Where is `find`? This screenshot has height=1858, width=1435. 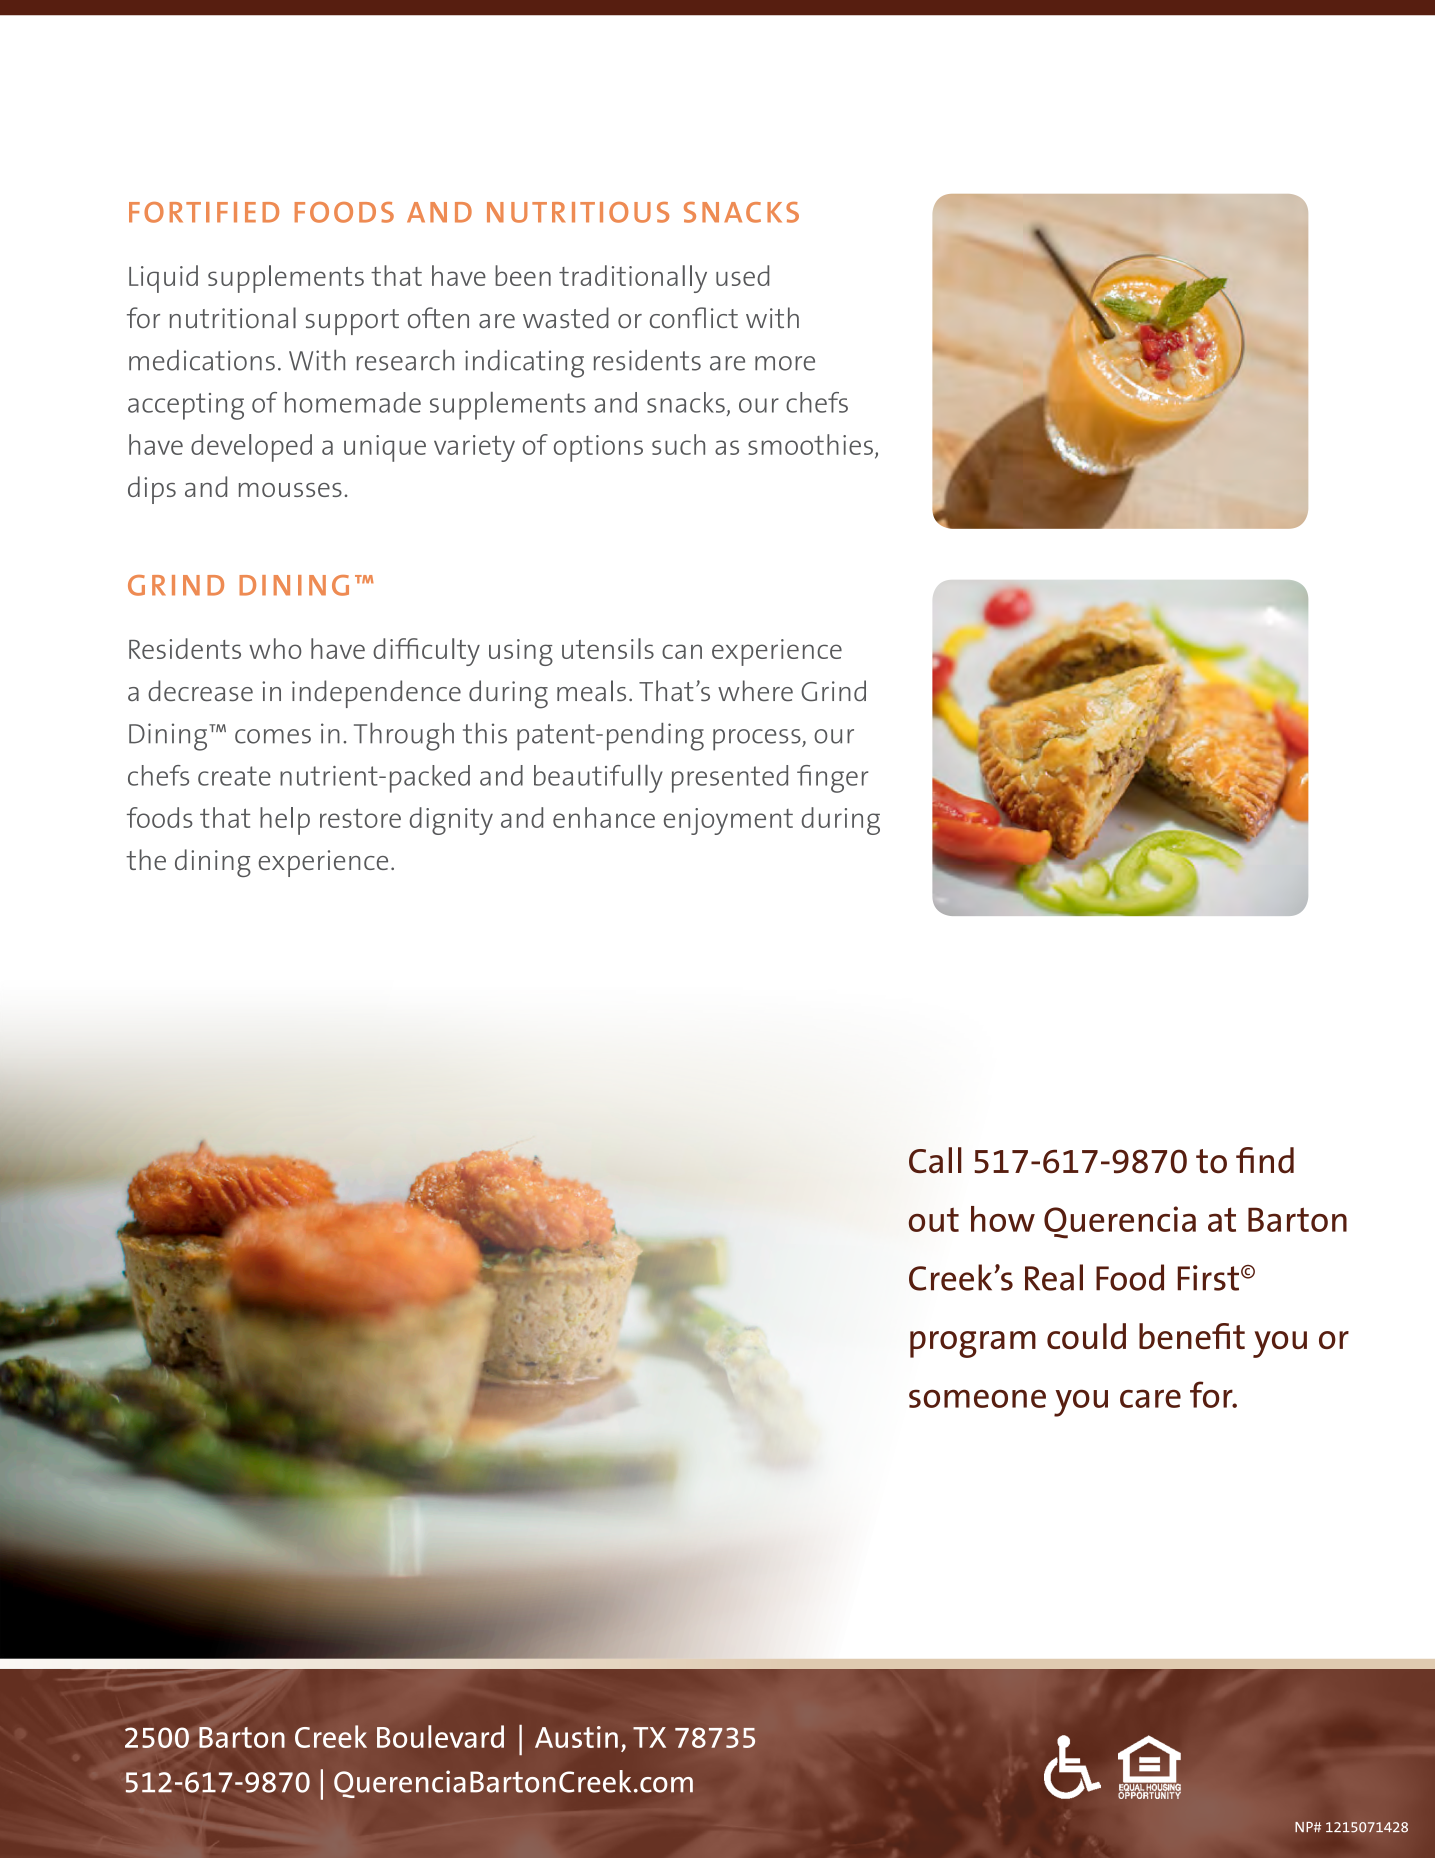
find is located at coordinates (1265, 1160).
